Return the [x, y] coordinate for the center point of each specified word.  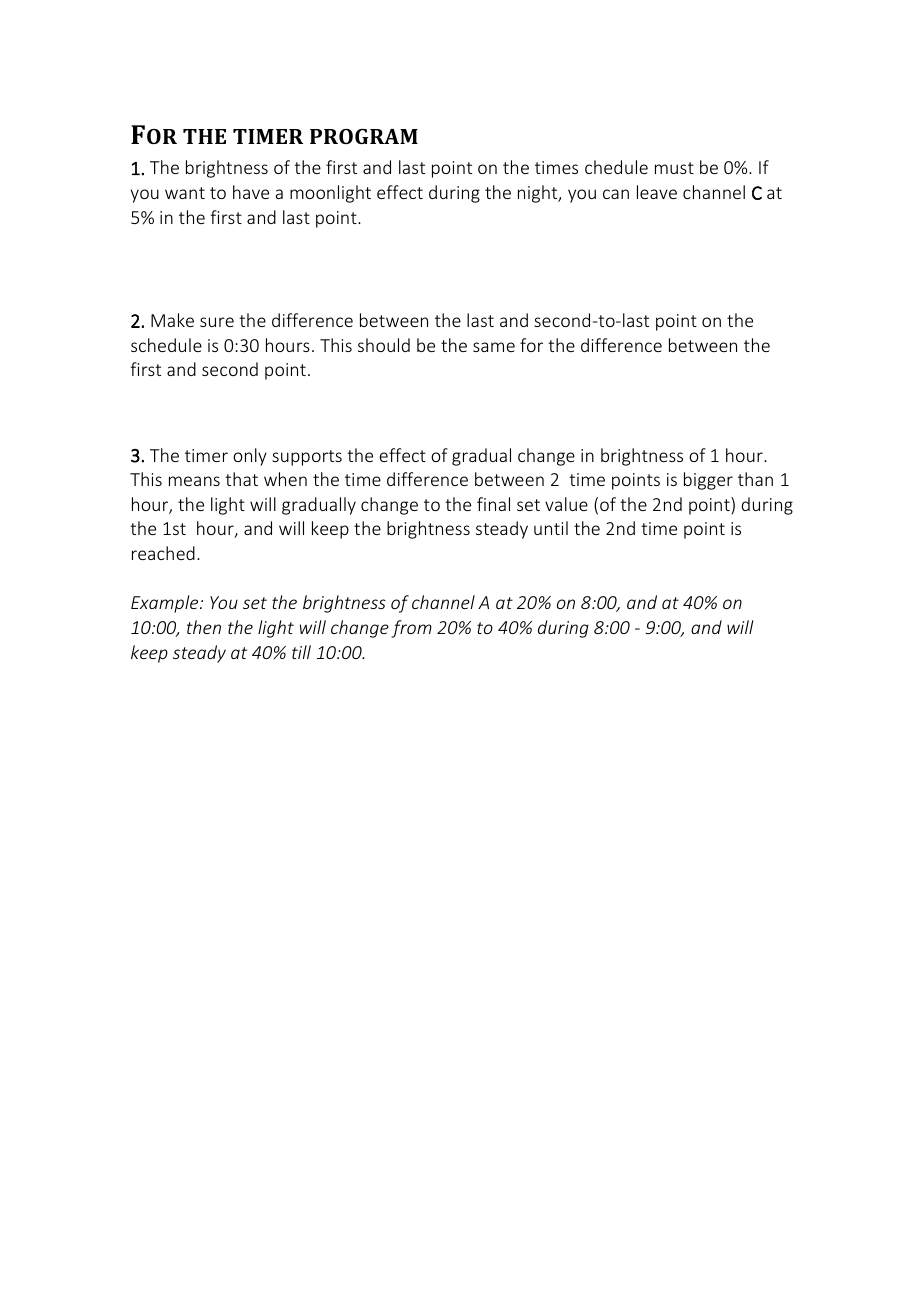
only [250, 457]
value [566, 504]
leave [657, 192]
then [204, 627]
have [251, 192]
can [616, 194]
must [674, 168]
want [185, 193]
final [493, 504]
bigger [708, 481]
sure [217, 322]
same [494, 347]
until [551, 528]
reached [163, 553]
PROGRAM [364, 136]
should [384, 345]
